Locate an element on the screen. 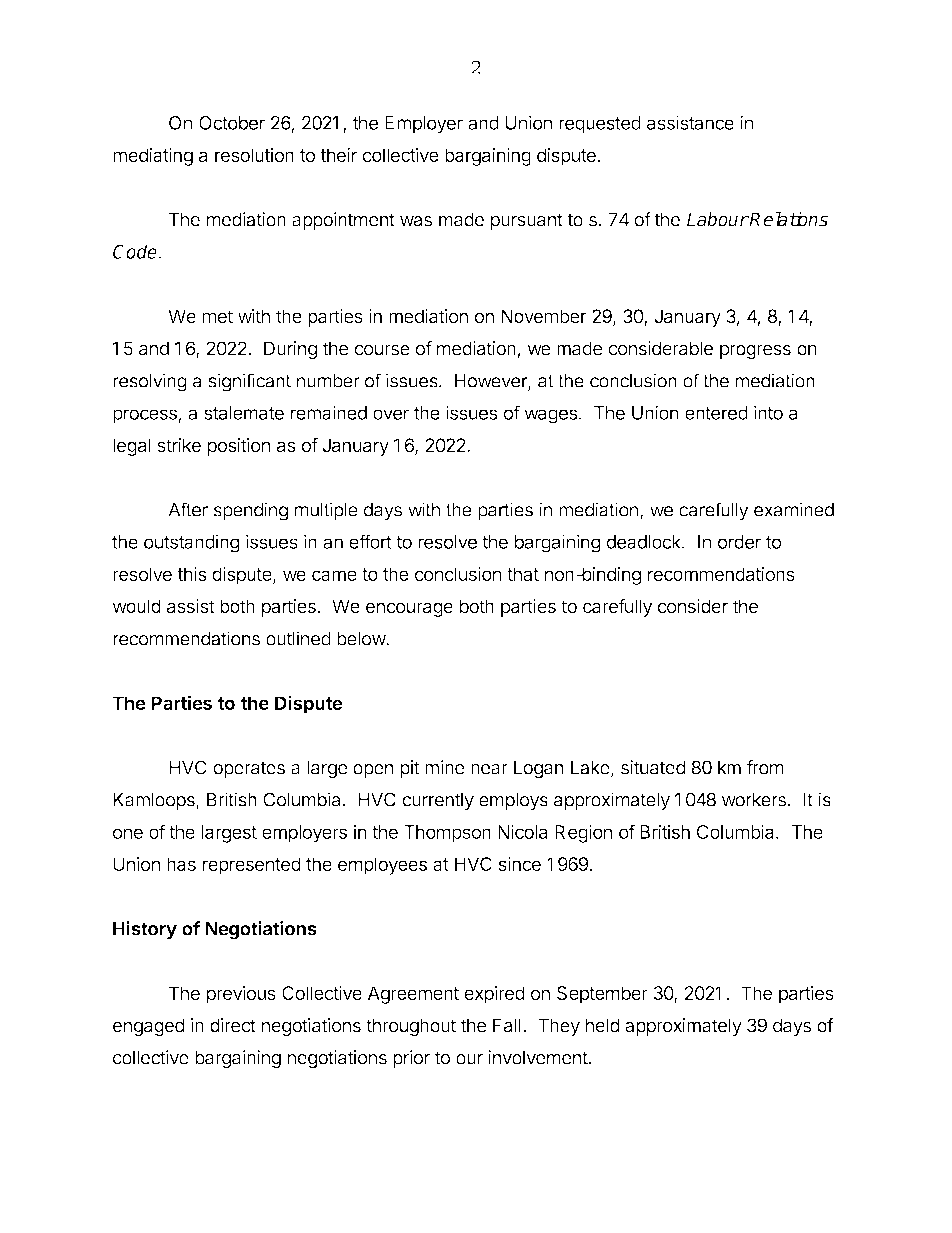 This screenshot has height=1233, width=952. Labour is located at coordinates (718, 219).
